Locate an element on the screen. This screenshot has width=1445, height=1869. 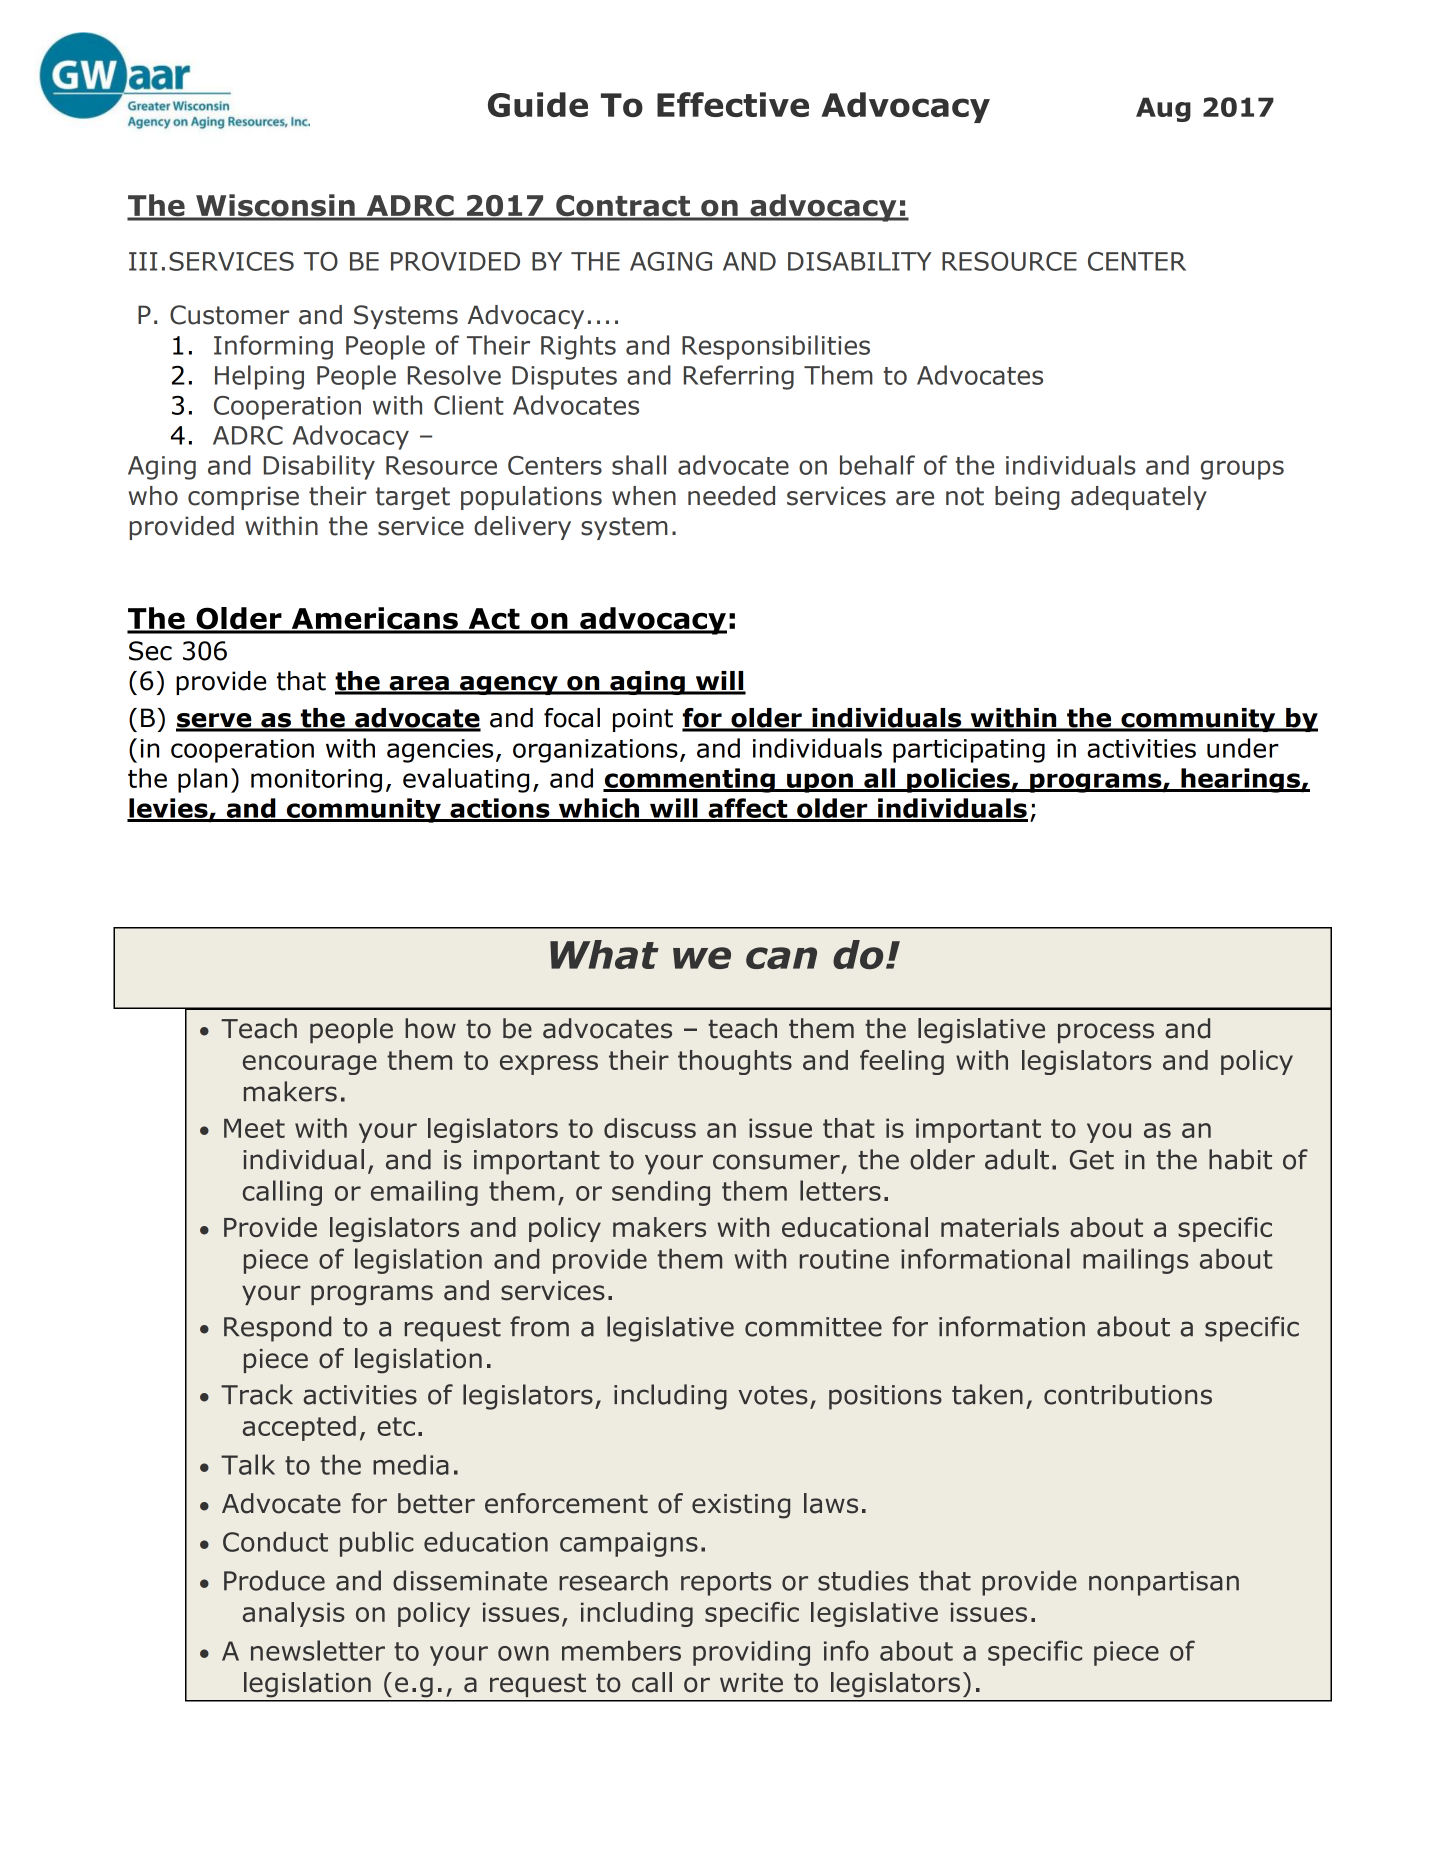
Aug is located at coordinates (1163, 109).
